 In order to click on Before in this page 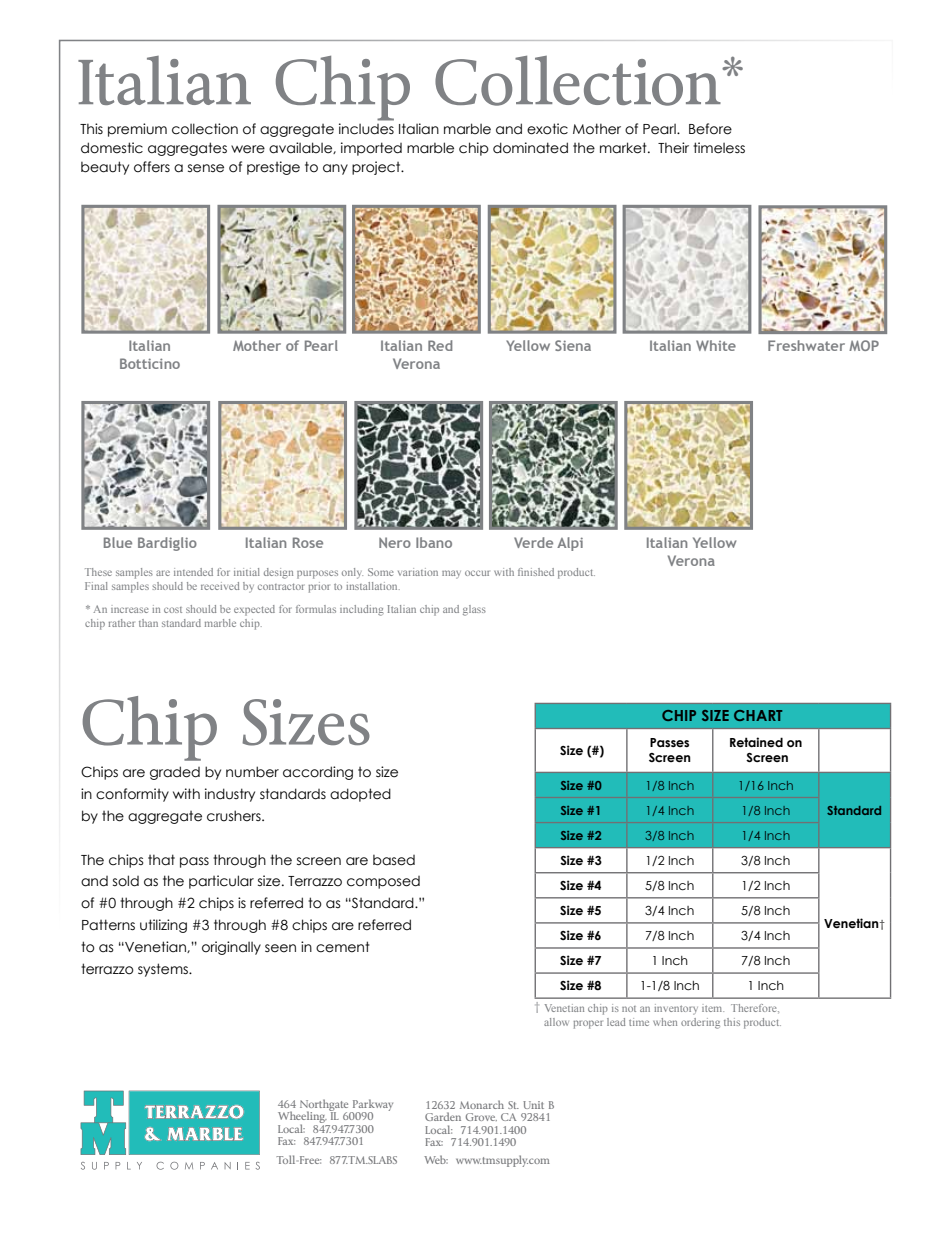, I will do `click(710, 129)`.
